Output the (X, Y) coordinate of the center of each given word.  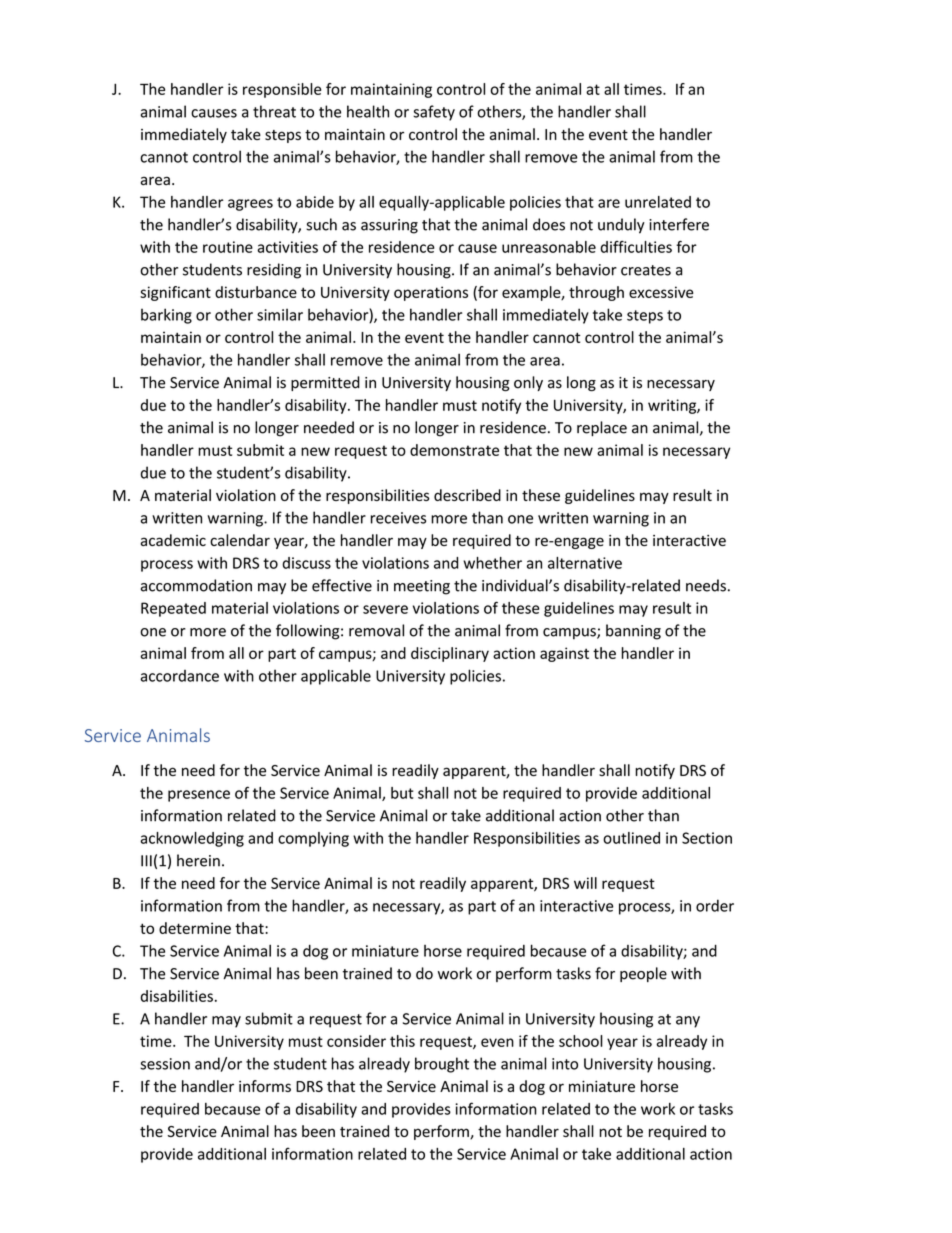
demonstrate (454, 450)
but (402, 793)
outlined (631, 838)
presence (199, 796)
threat (274, 111)
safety (434, 113)
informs (265, 1086)
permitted (325, 383)
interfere (679, 224)
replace (602, 428)
